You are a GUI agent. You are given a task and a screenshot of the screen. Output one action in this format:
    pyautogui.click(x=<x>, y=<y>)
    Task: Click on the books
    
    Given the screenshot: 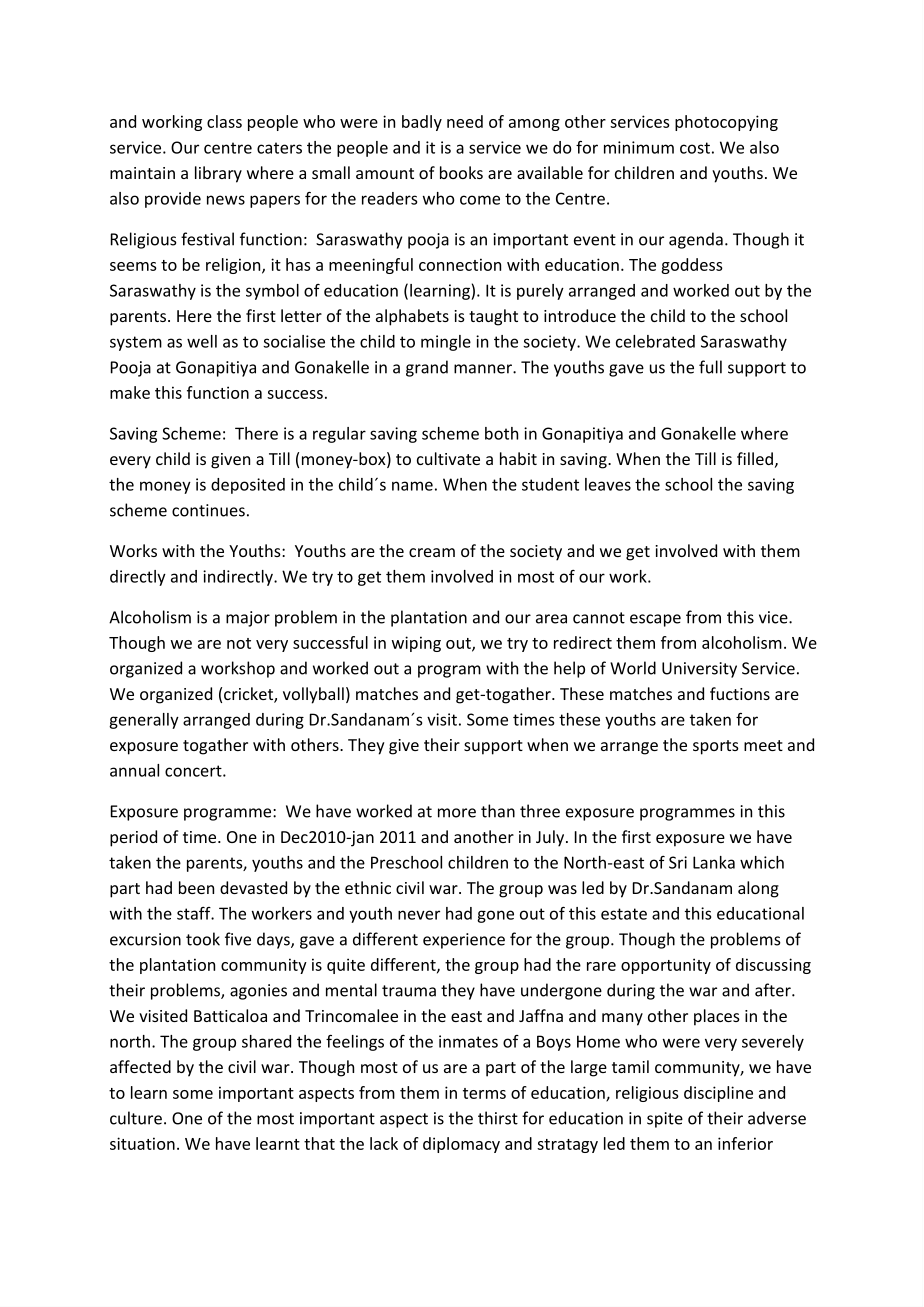 What is the action you would take?
    pyautogui.click(x=461, y=172)
